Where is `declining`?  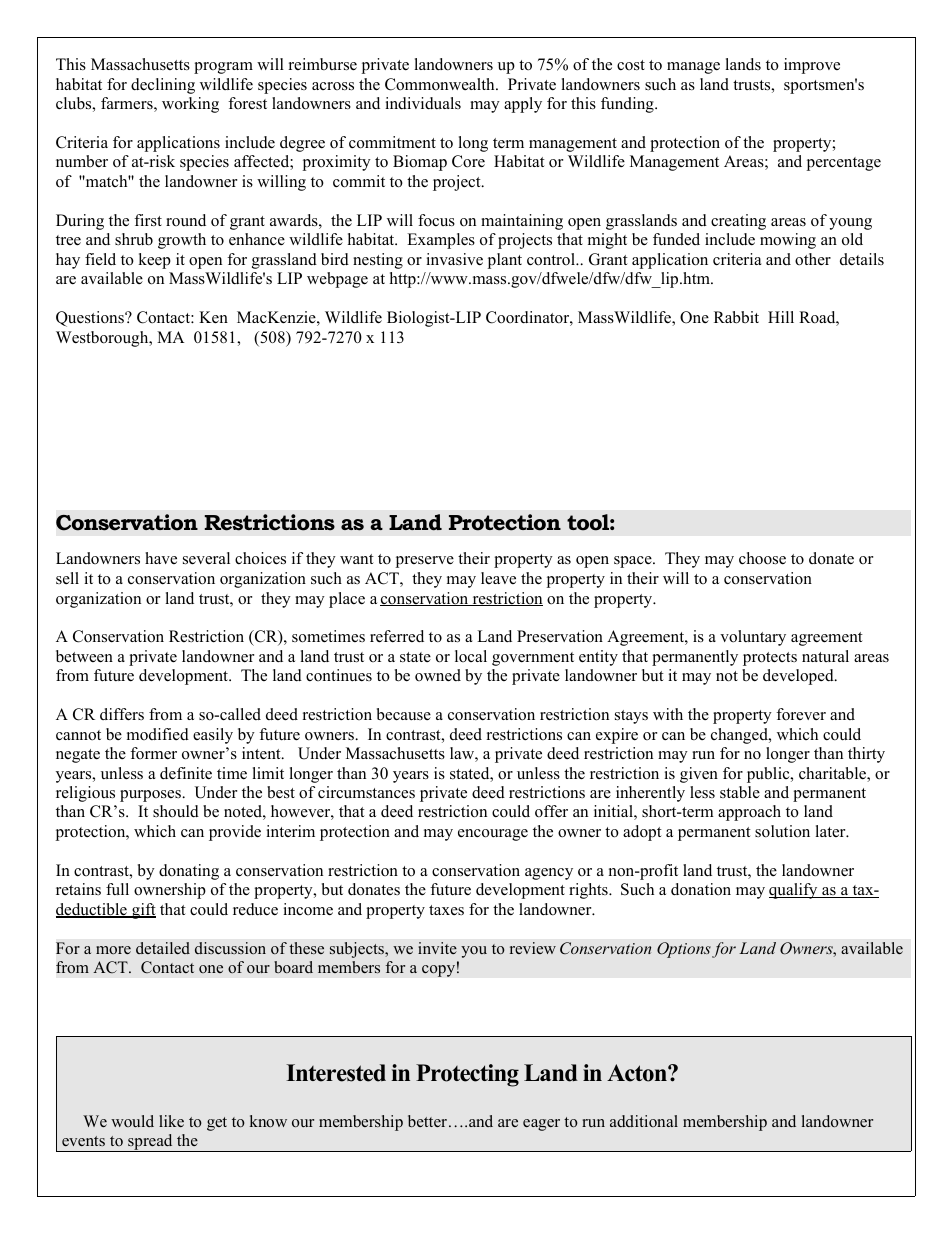 declining is located at coordinates (163, 86).
